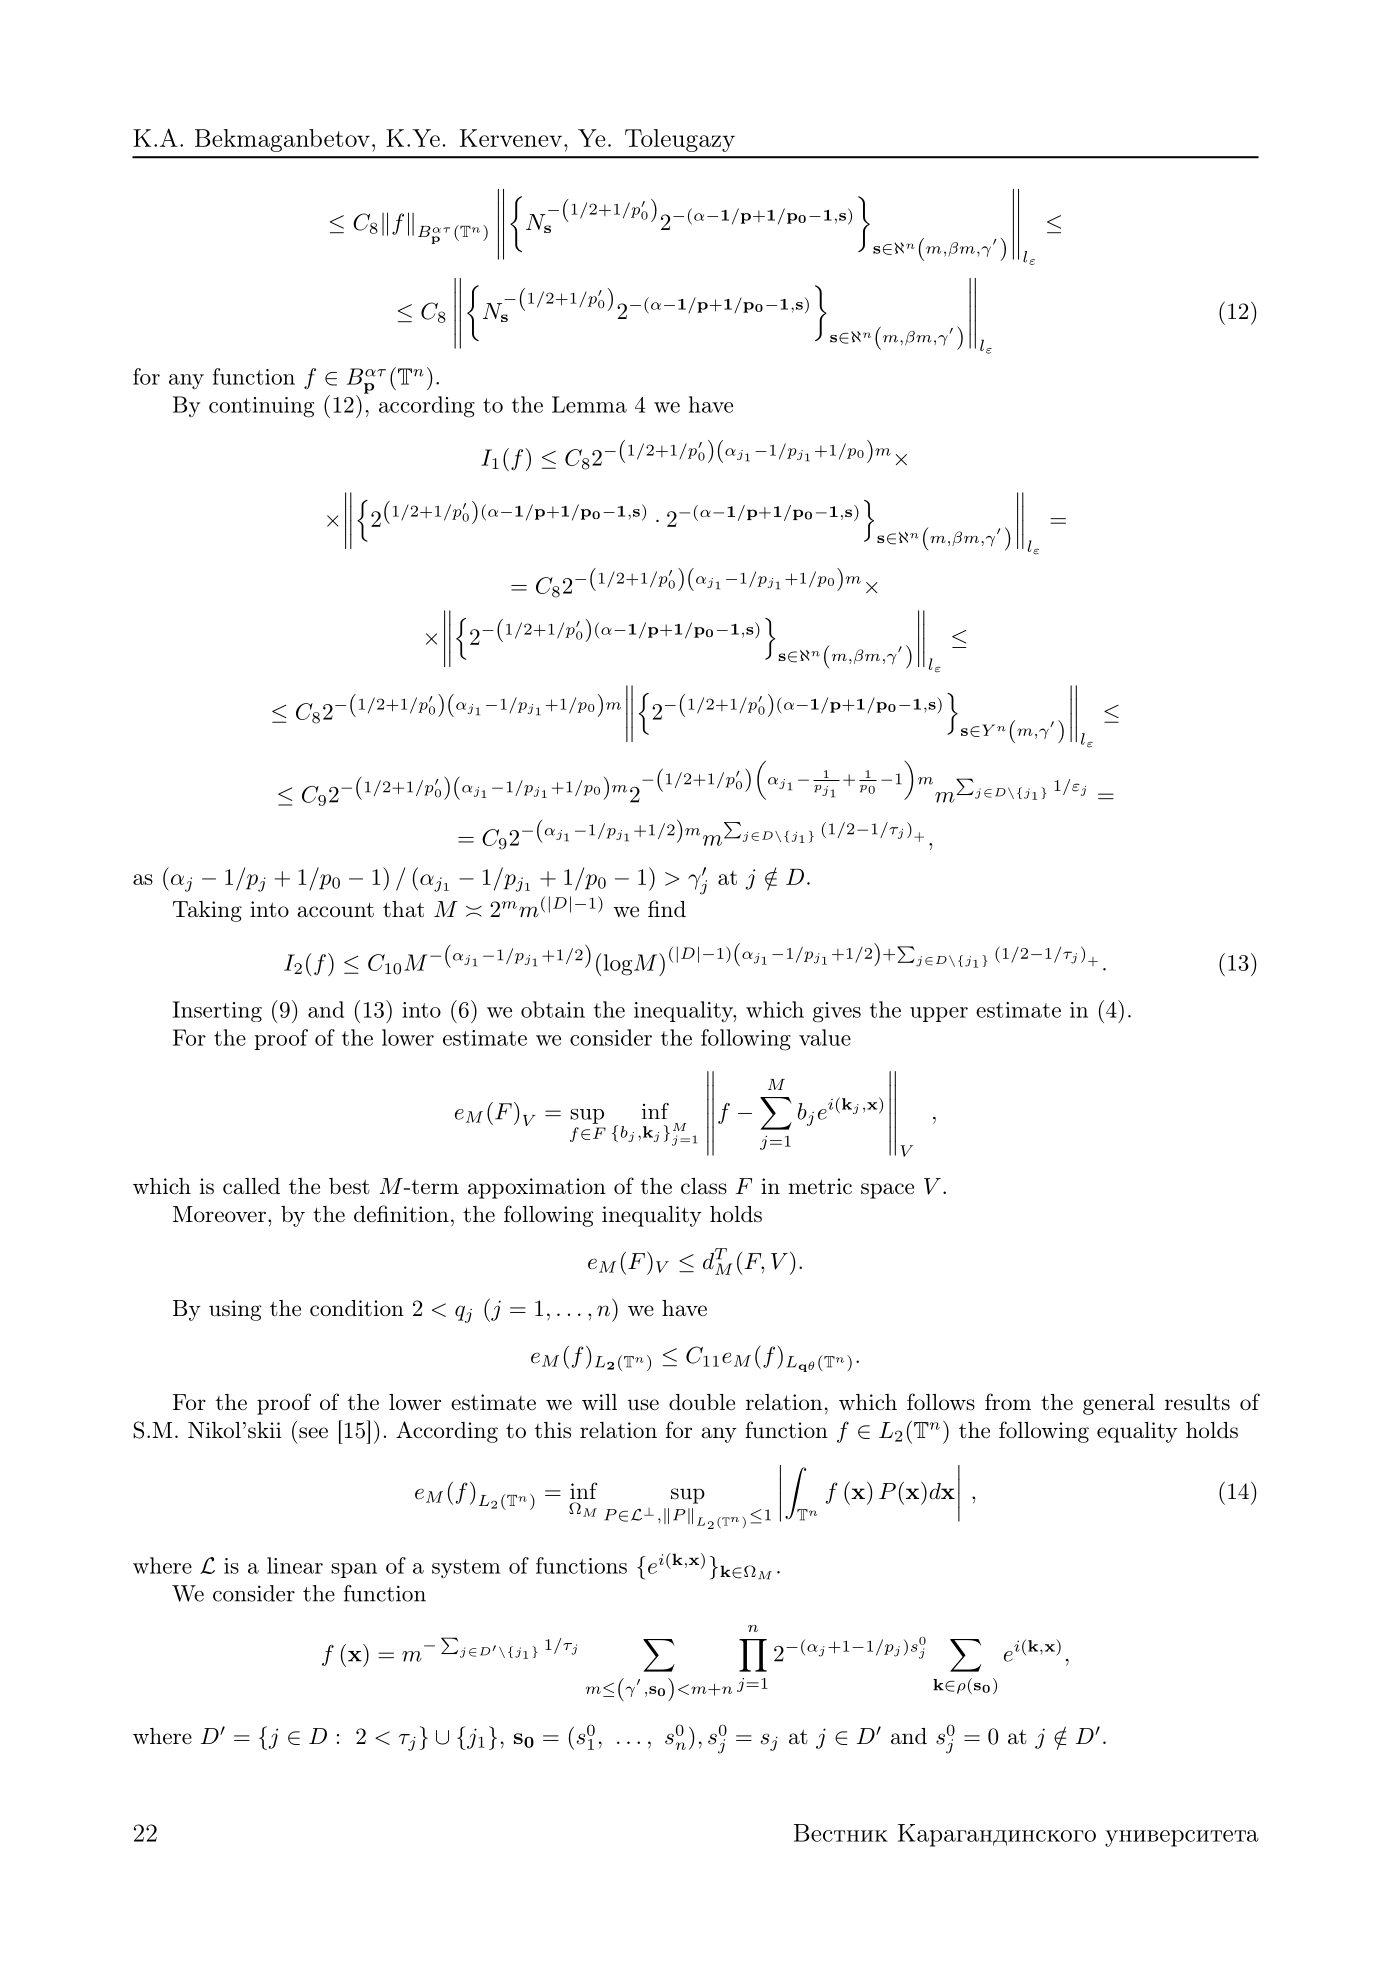 This screenshot has width=1391, height=1968. What do you see at coordinates (217, 1011) in the screenshot?
I see `Inserting` at bounding box center [217, 1011].
